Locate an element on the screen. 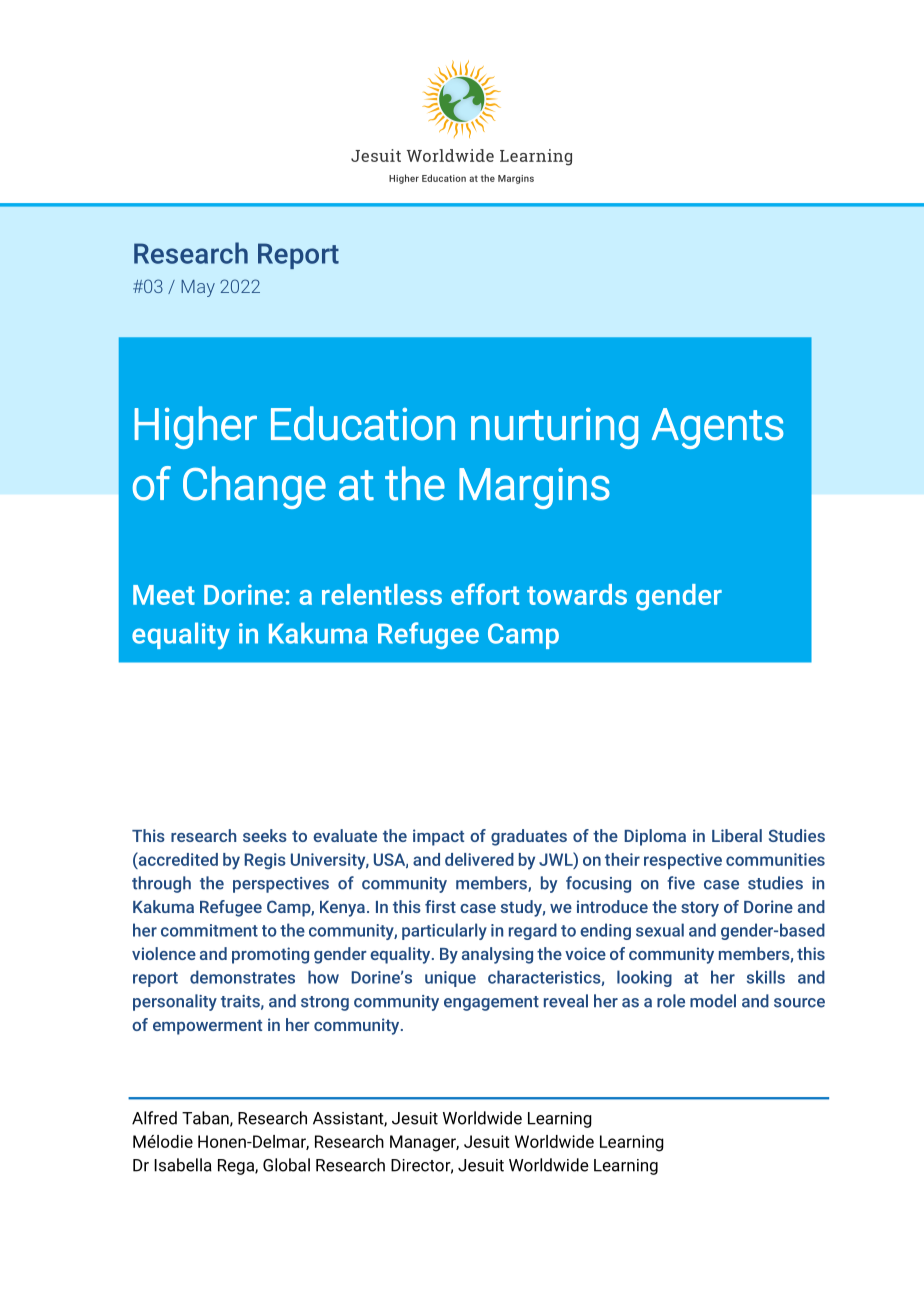 This screenshot has height=1308, width=924. effort is located at coordinates (485, 594).
